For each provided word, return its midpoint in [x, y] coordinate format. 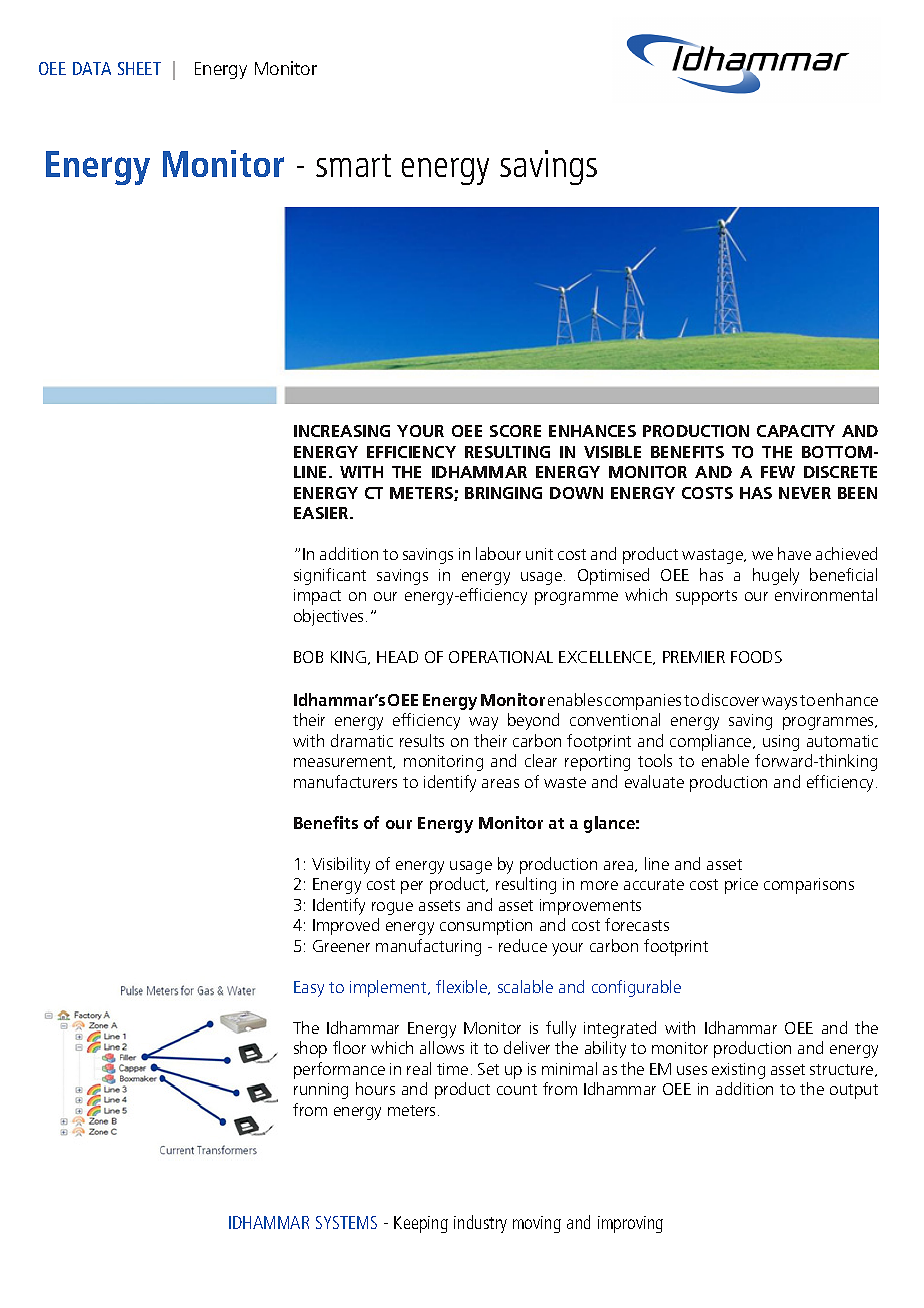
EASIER [322, 513]
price [741, 886]
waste [565, 782]
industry [480, 1224]
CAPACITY [796, 431]
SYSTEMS [346, 1222]
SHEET [139, 68]
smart [353, 165]
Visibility [341, 865]
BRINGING [503, 493]
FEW [778, 472]
